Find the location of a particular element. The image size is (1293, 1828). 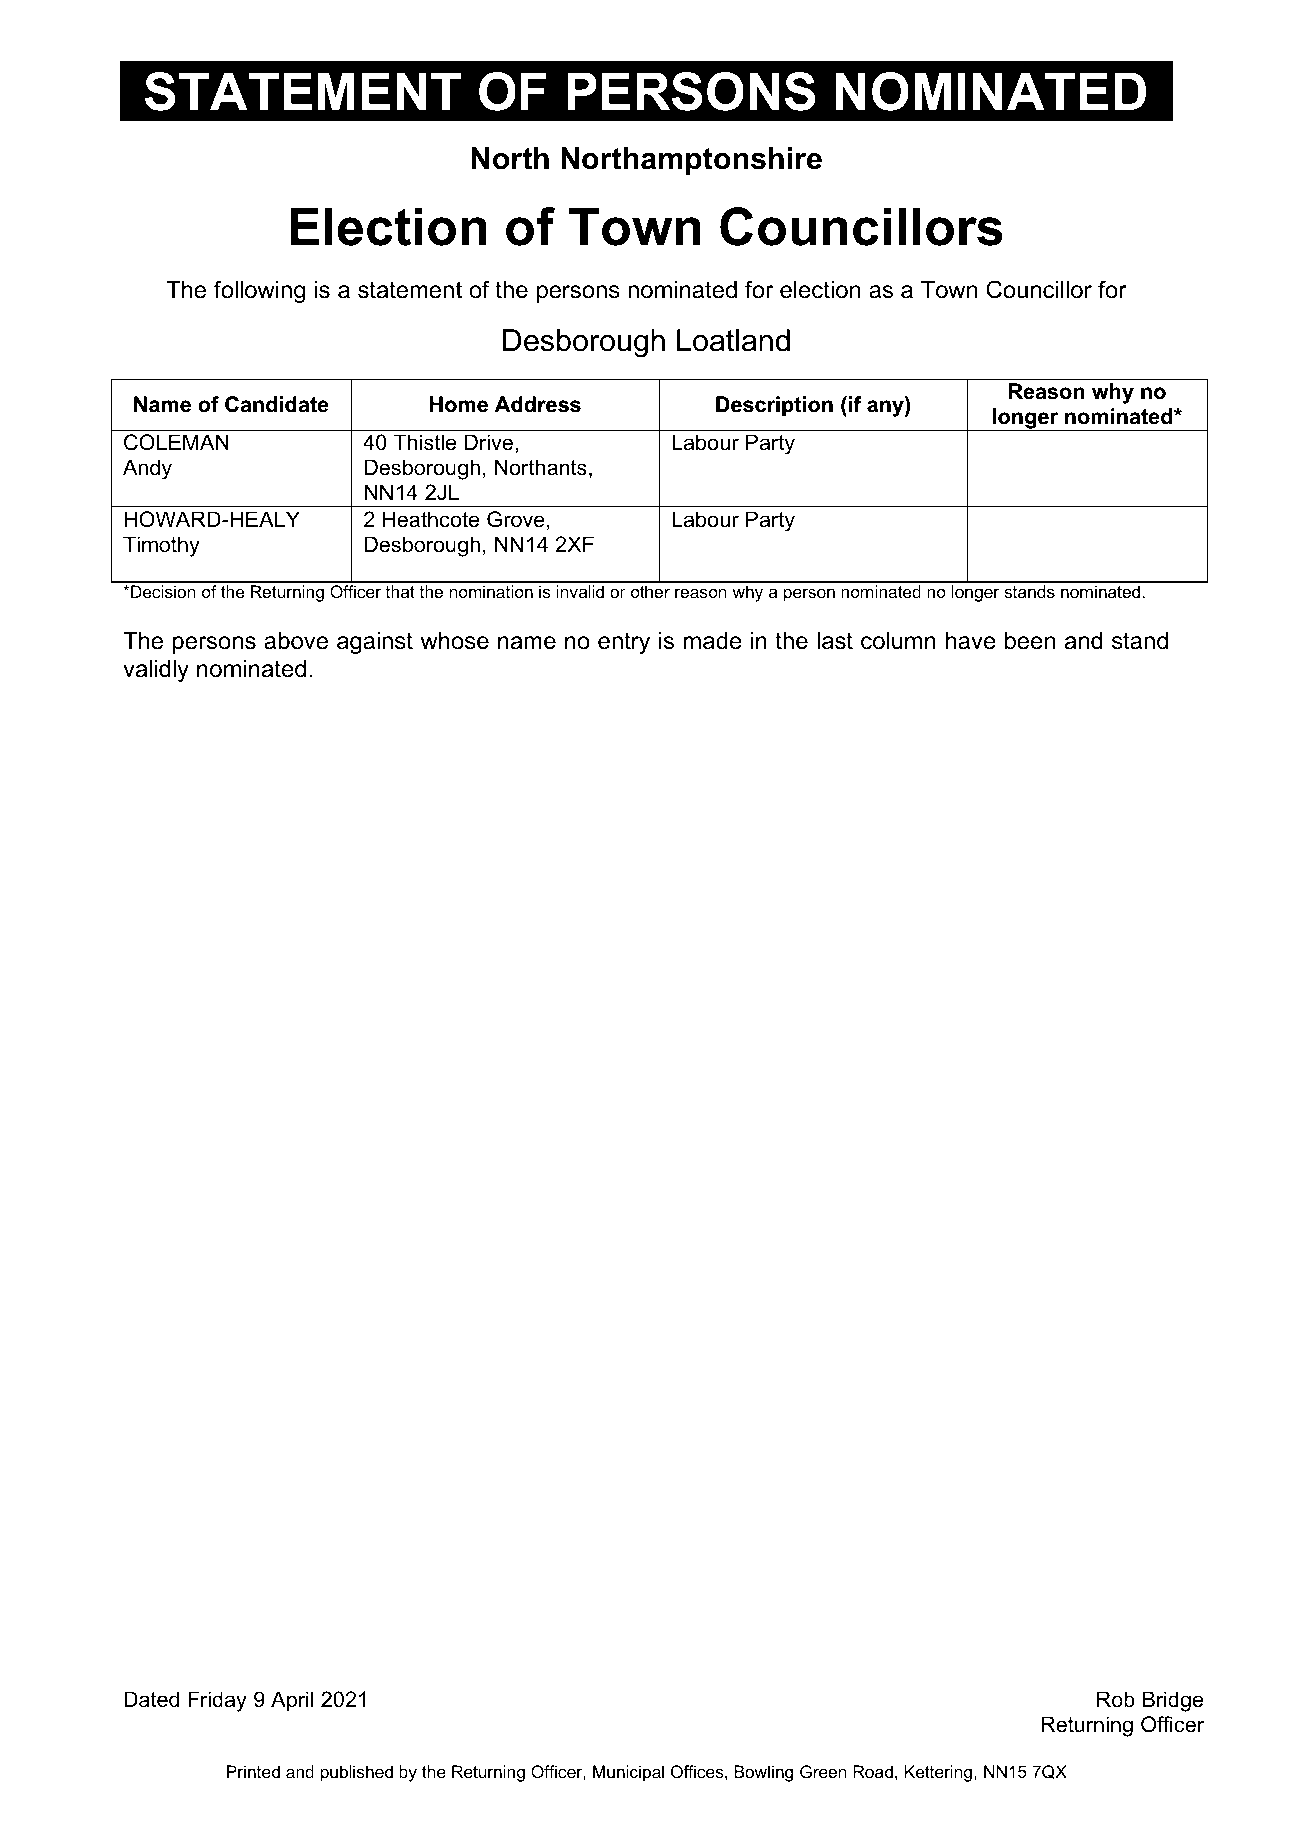

been is located at coordinates (1030, 641).
